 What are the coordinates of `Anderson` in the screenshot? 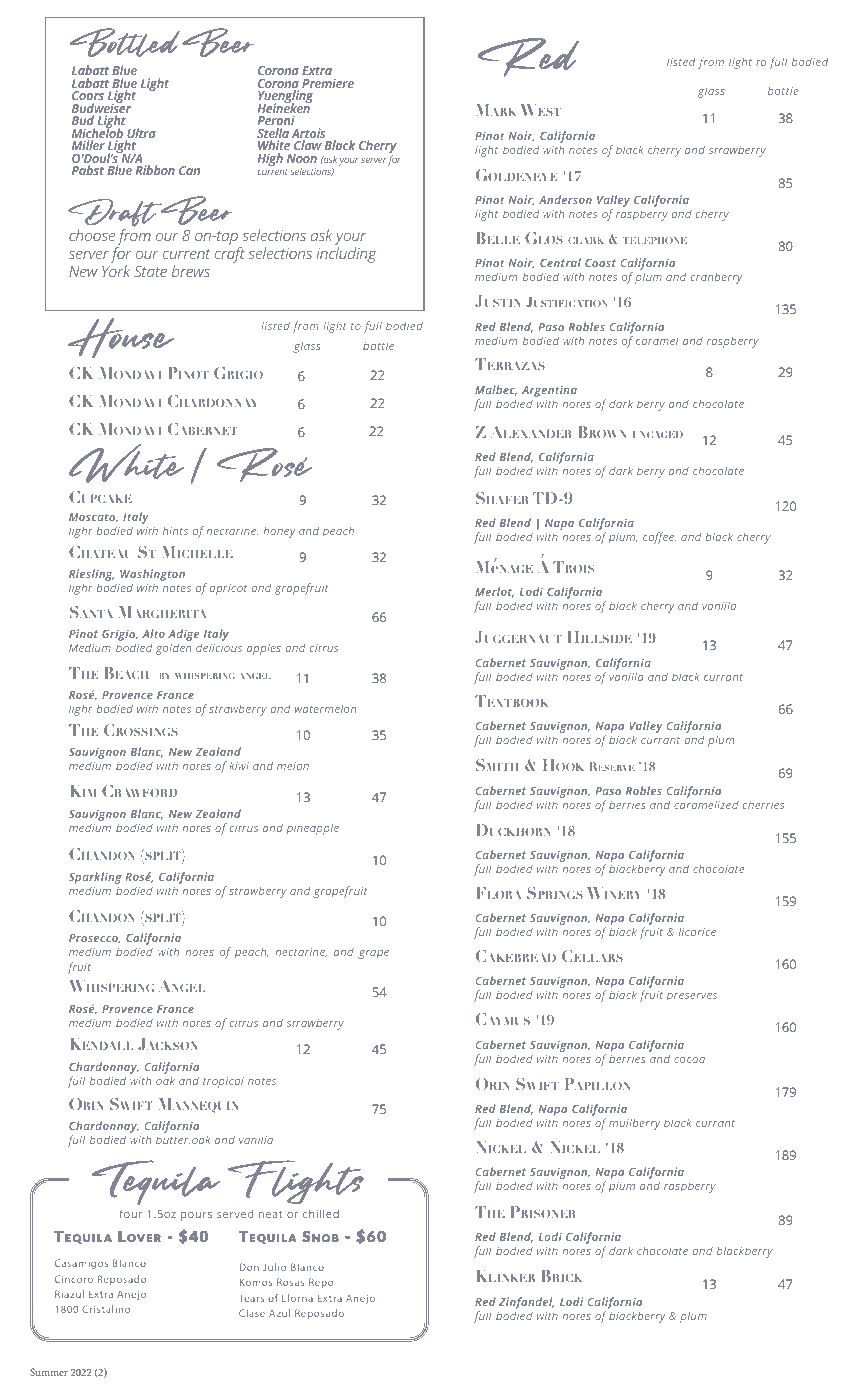 It's located at (565, 199).
